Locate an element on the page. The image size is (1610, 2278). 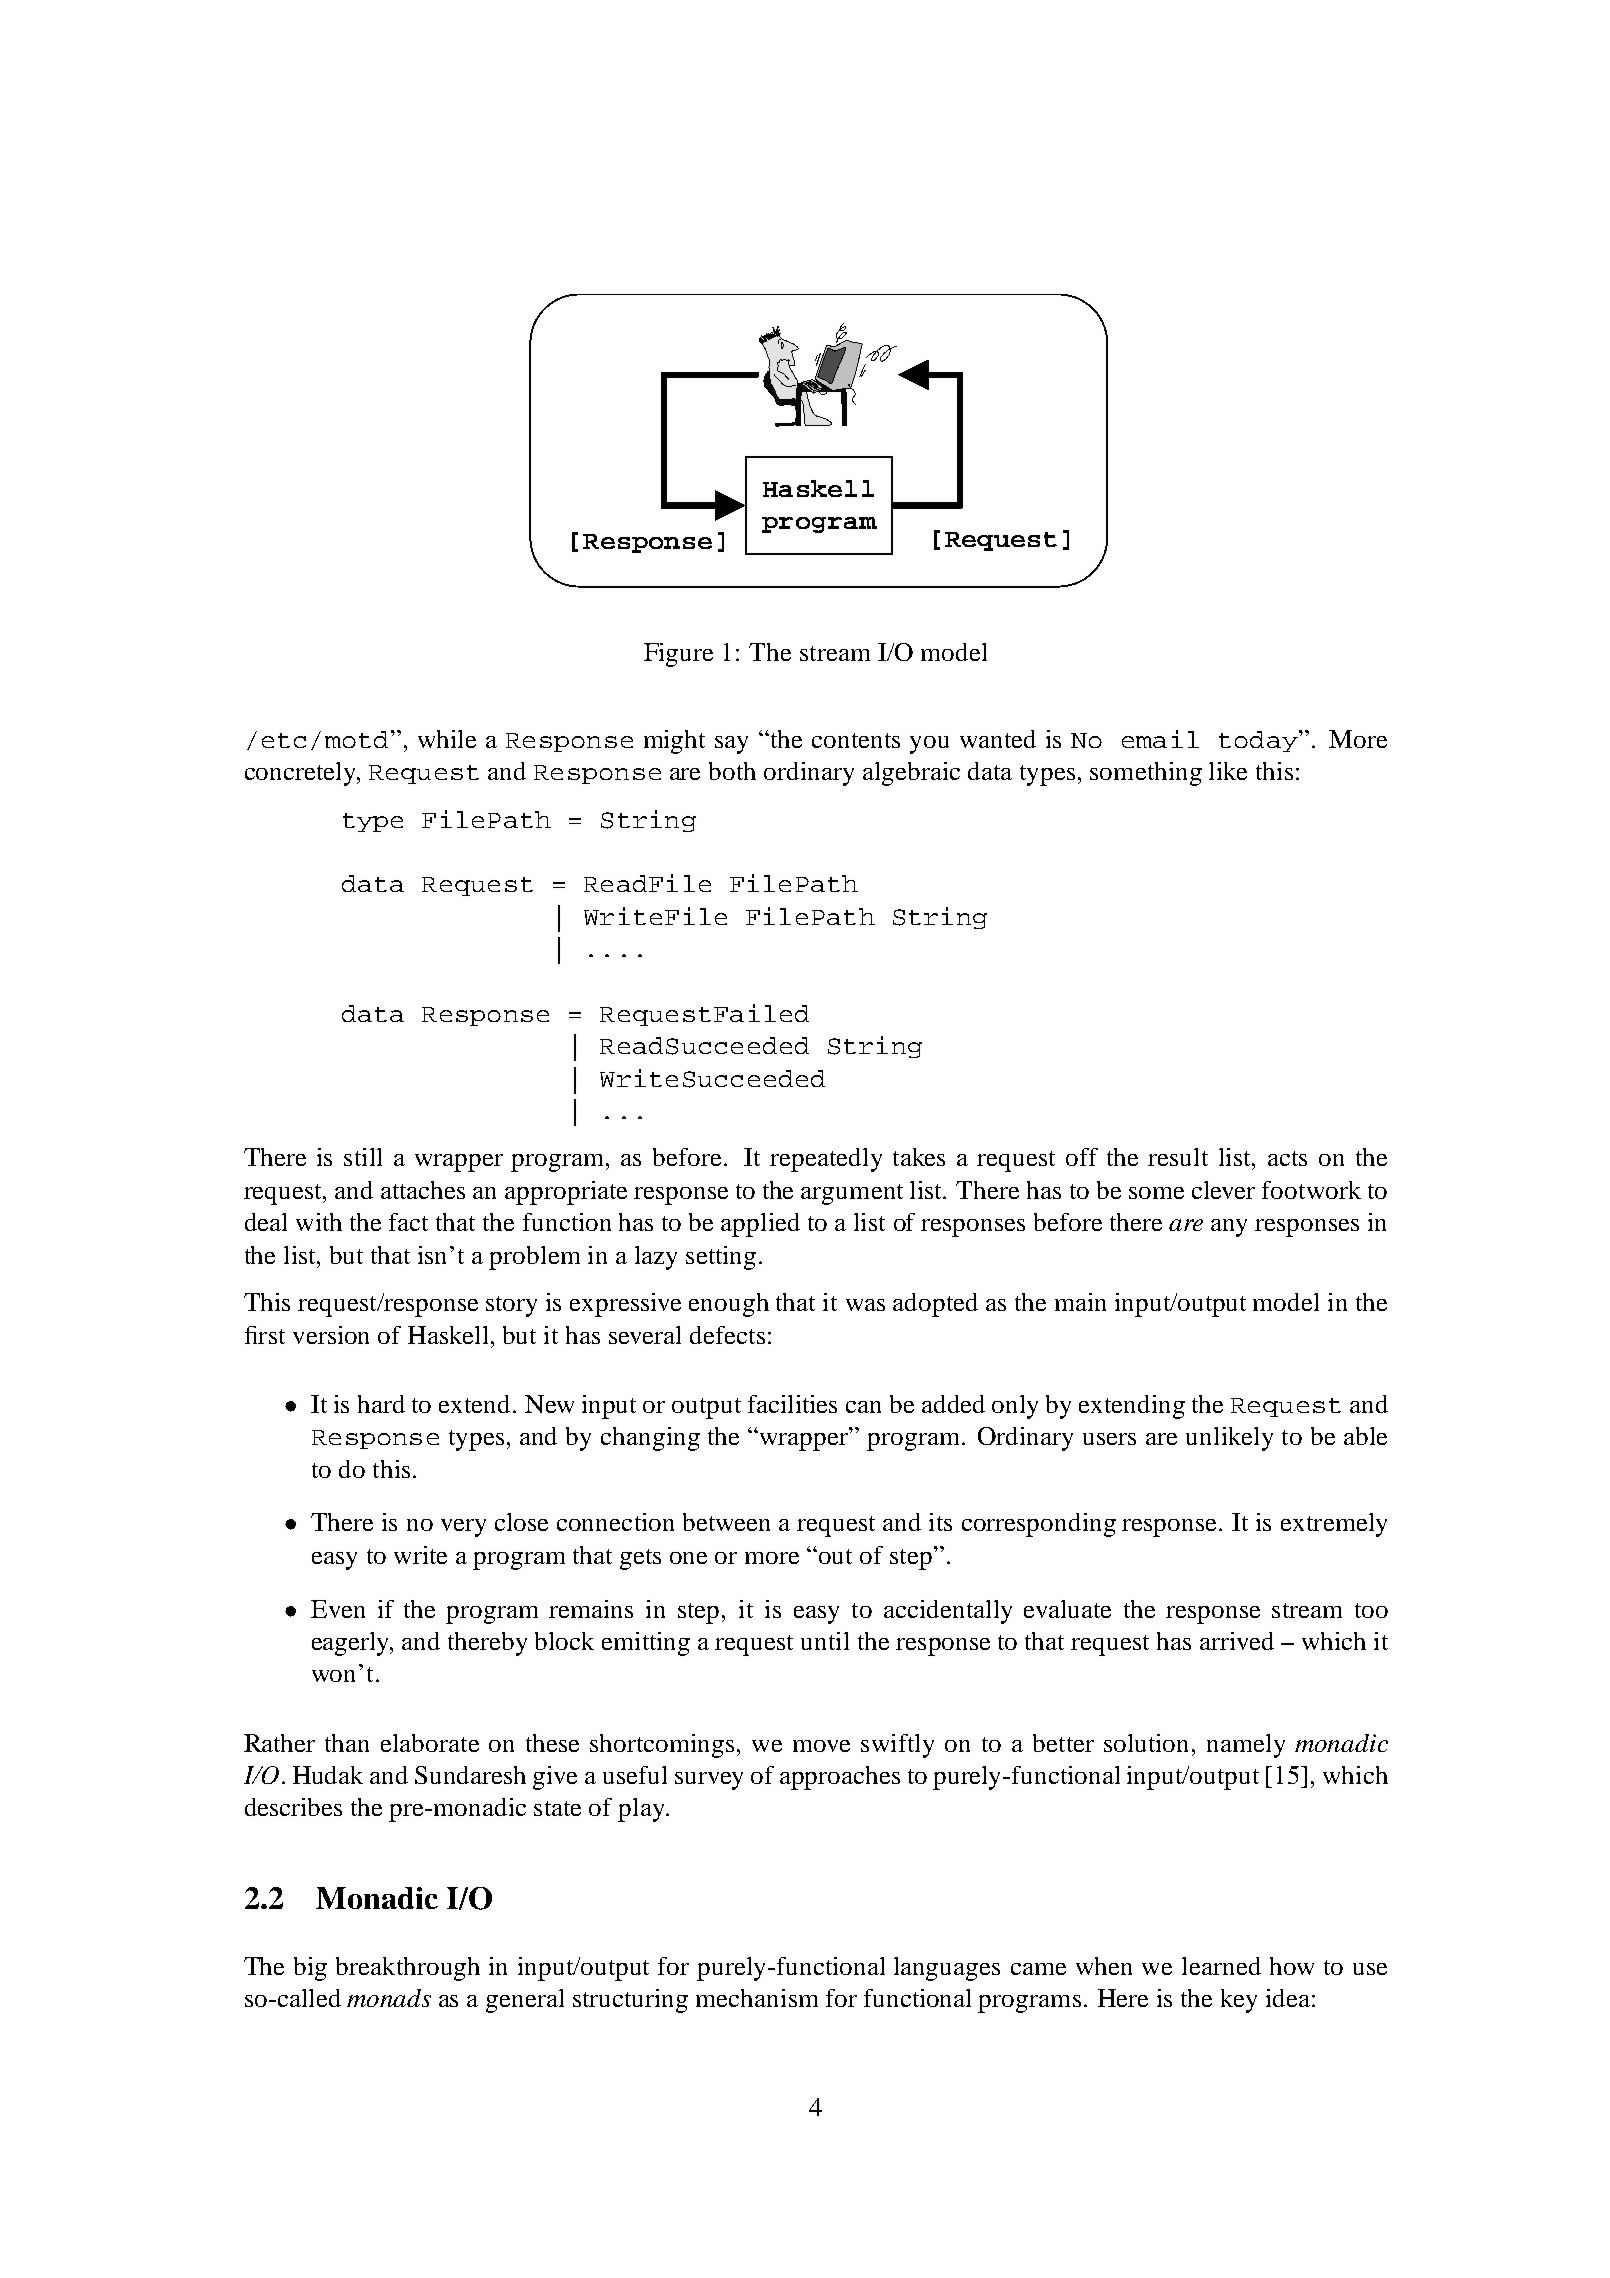
version is located at coordinates (331, 1335).
